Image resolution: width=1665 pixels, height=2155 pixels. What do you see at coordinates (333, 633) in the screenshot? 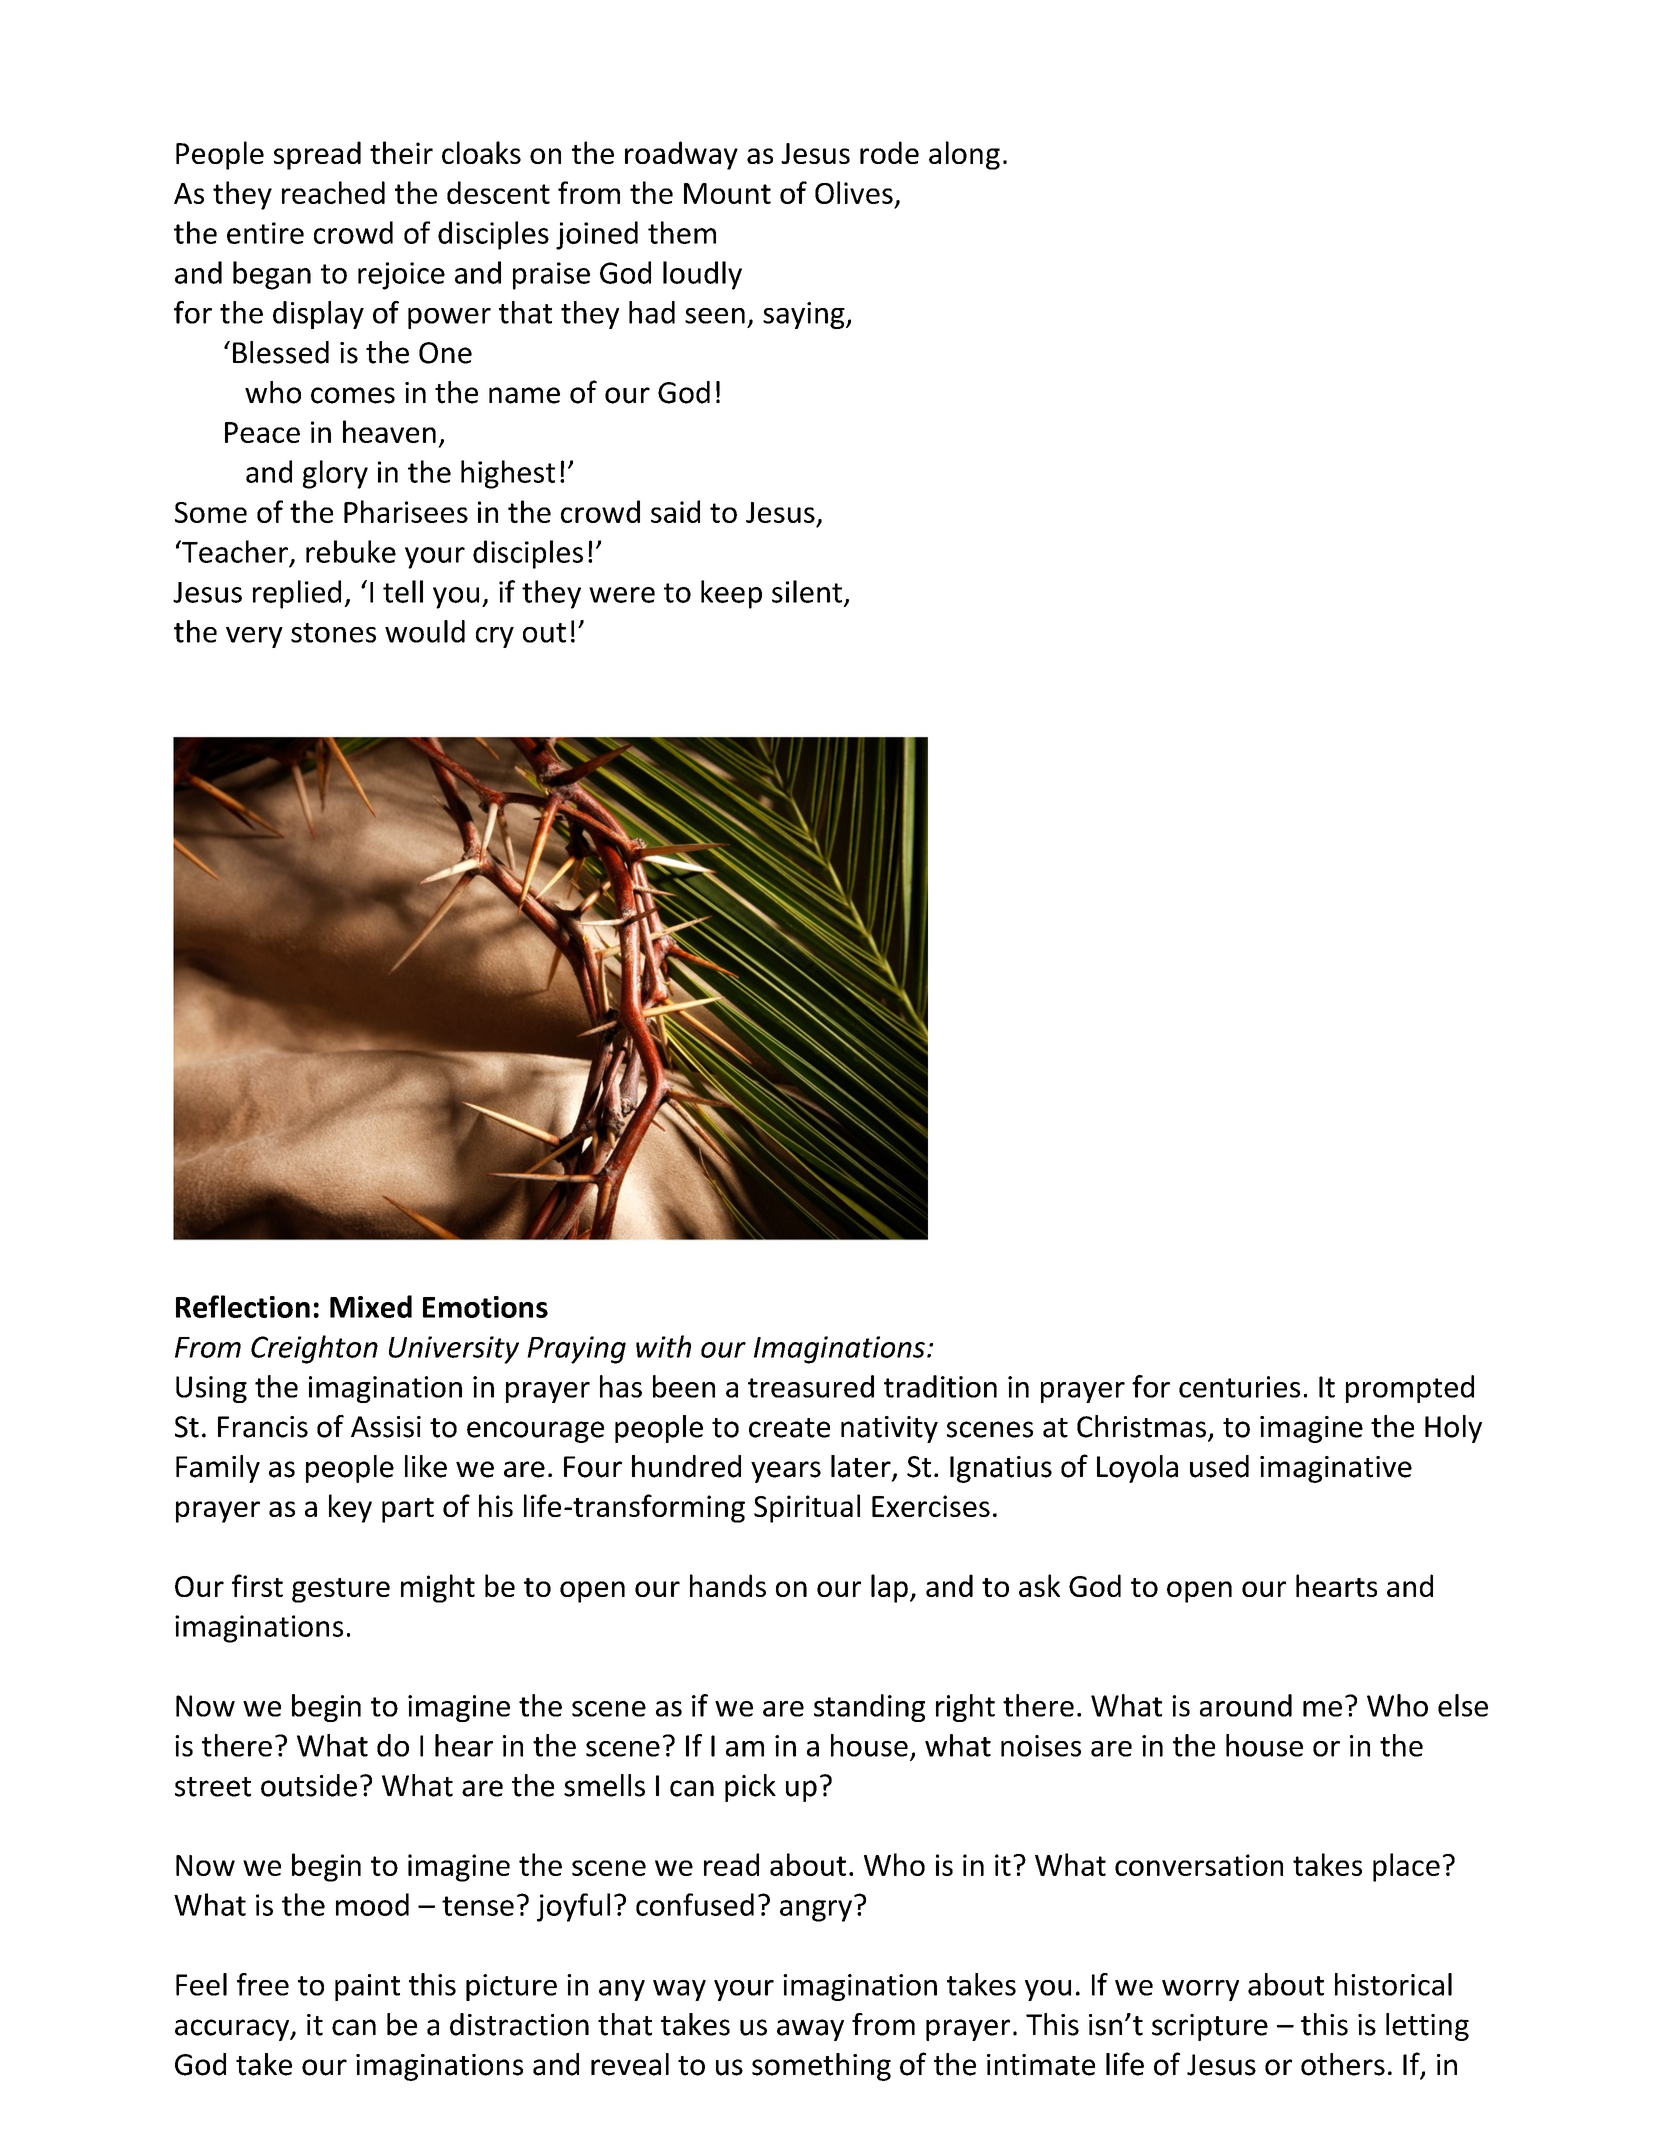
I see `stones` at bounding box center [333, 633].
